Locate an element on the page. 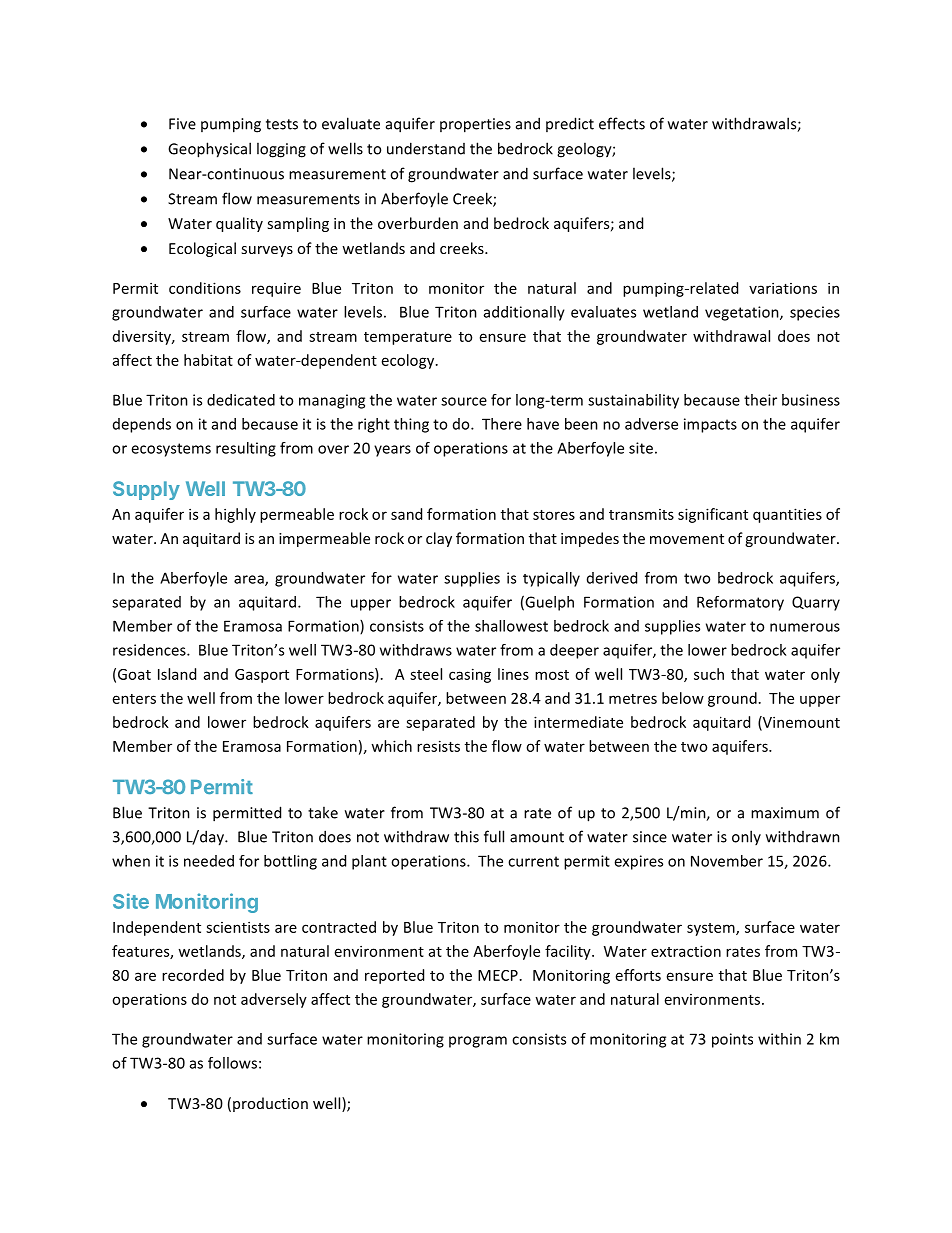 The height and width of the page is (1233, 952). their is located at coordinates (760, 400).
